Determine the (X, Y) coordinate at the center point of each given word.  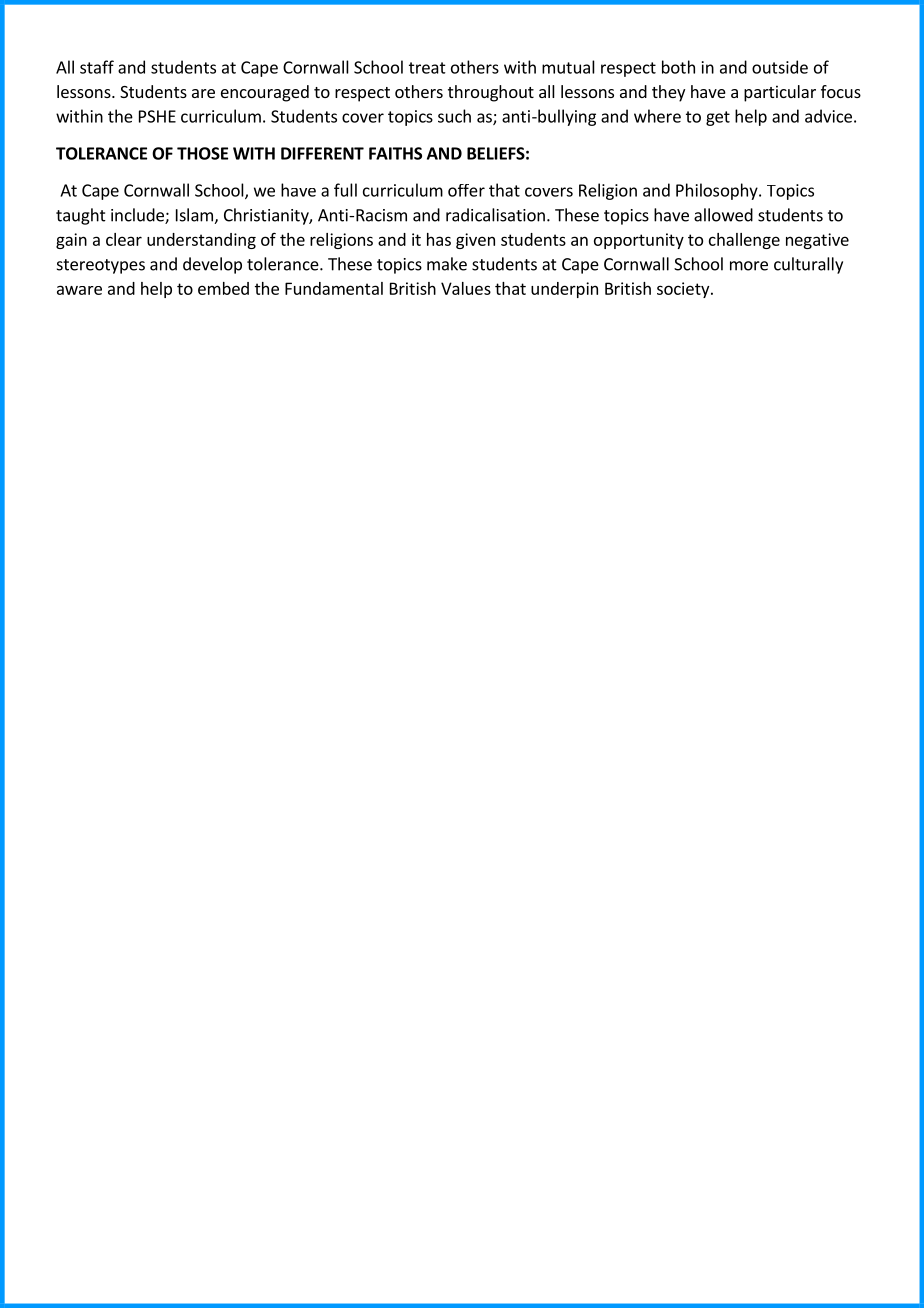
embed (223, 288)
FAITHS (395, 153)
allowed (723, 215)
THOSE (202, 153)
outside (780, 67)
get (718, 118)
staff (97, 67)
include (138, 216)
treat (427, 68)
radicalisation (495, 215)
